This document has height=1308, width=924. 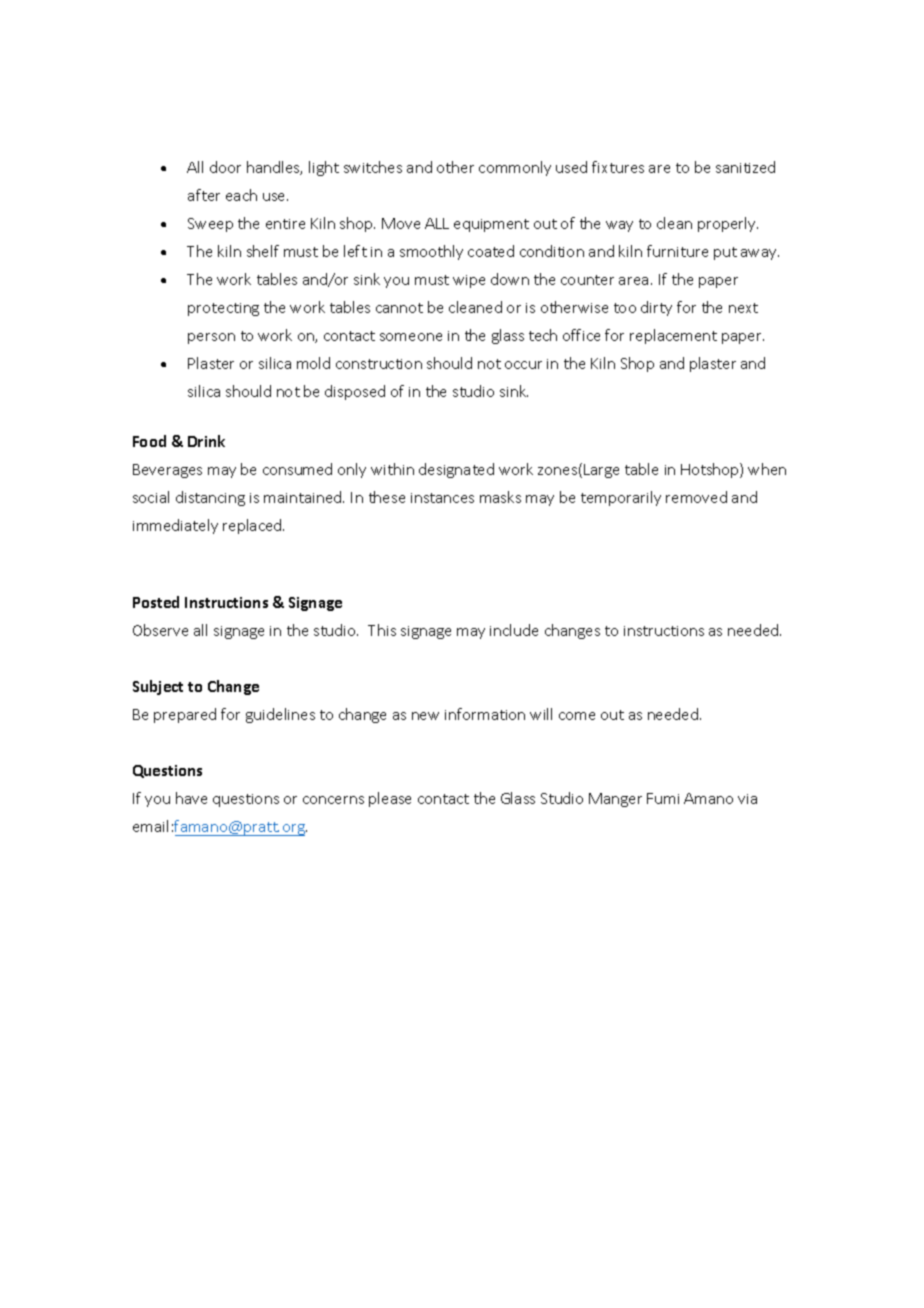 What do you see at coordinates (191, 798) in the document?
I see `have` at bounding box center [191, 798].
